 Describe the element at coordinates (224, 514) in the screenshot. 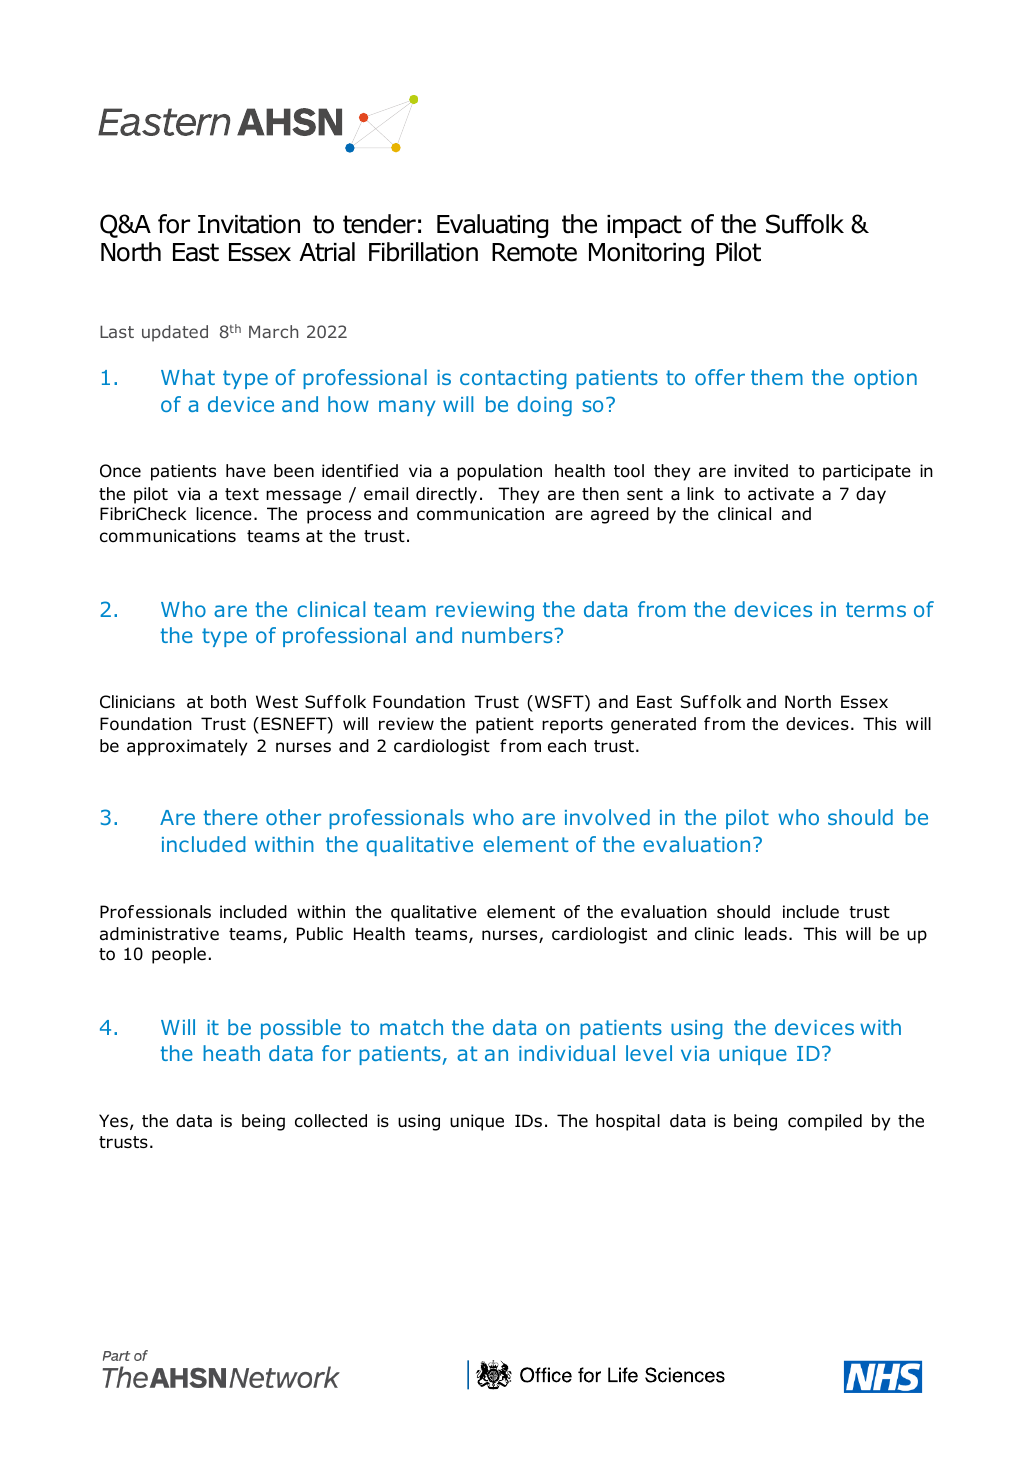

I see `licence` at that location.
